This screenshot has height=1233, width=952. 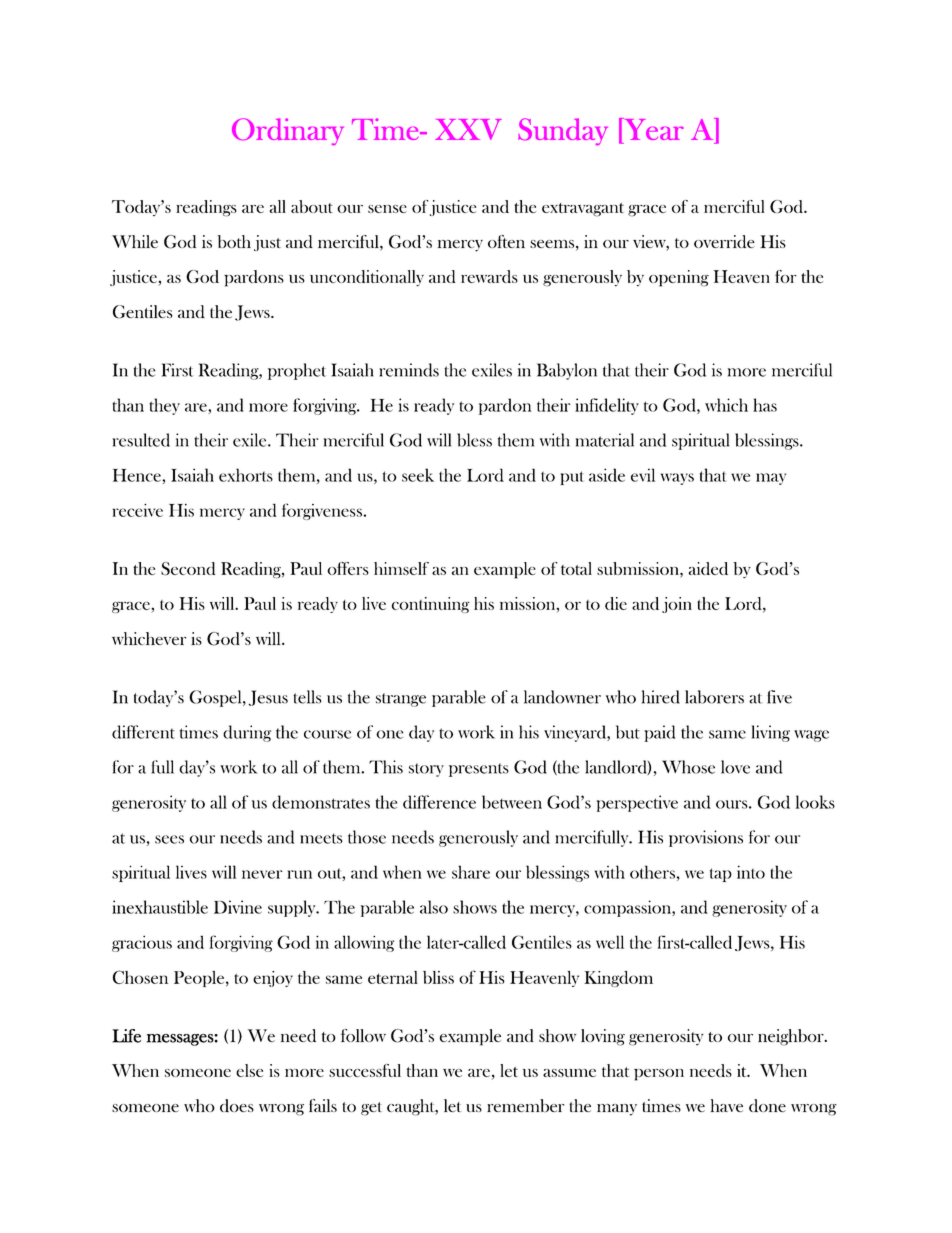 What do you see at coordinates (169, 839) in the screenshot?
I see `sees` at bounding box center [169, 839].
